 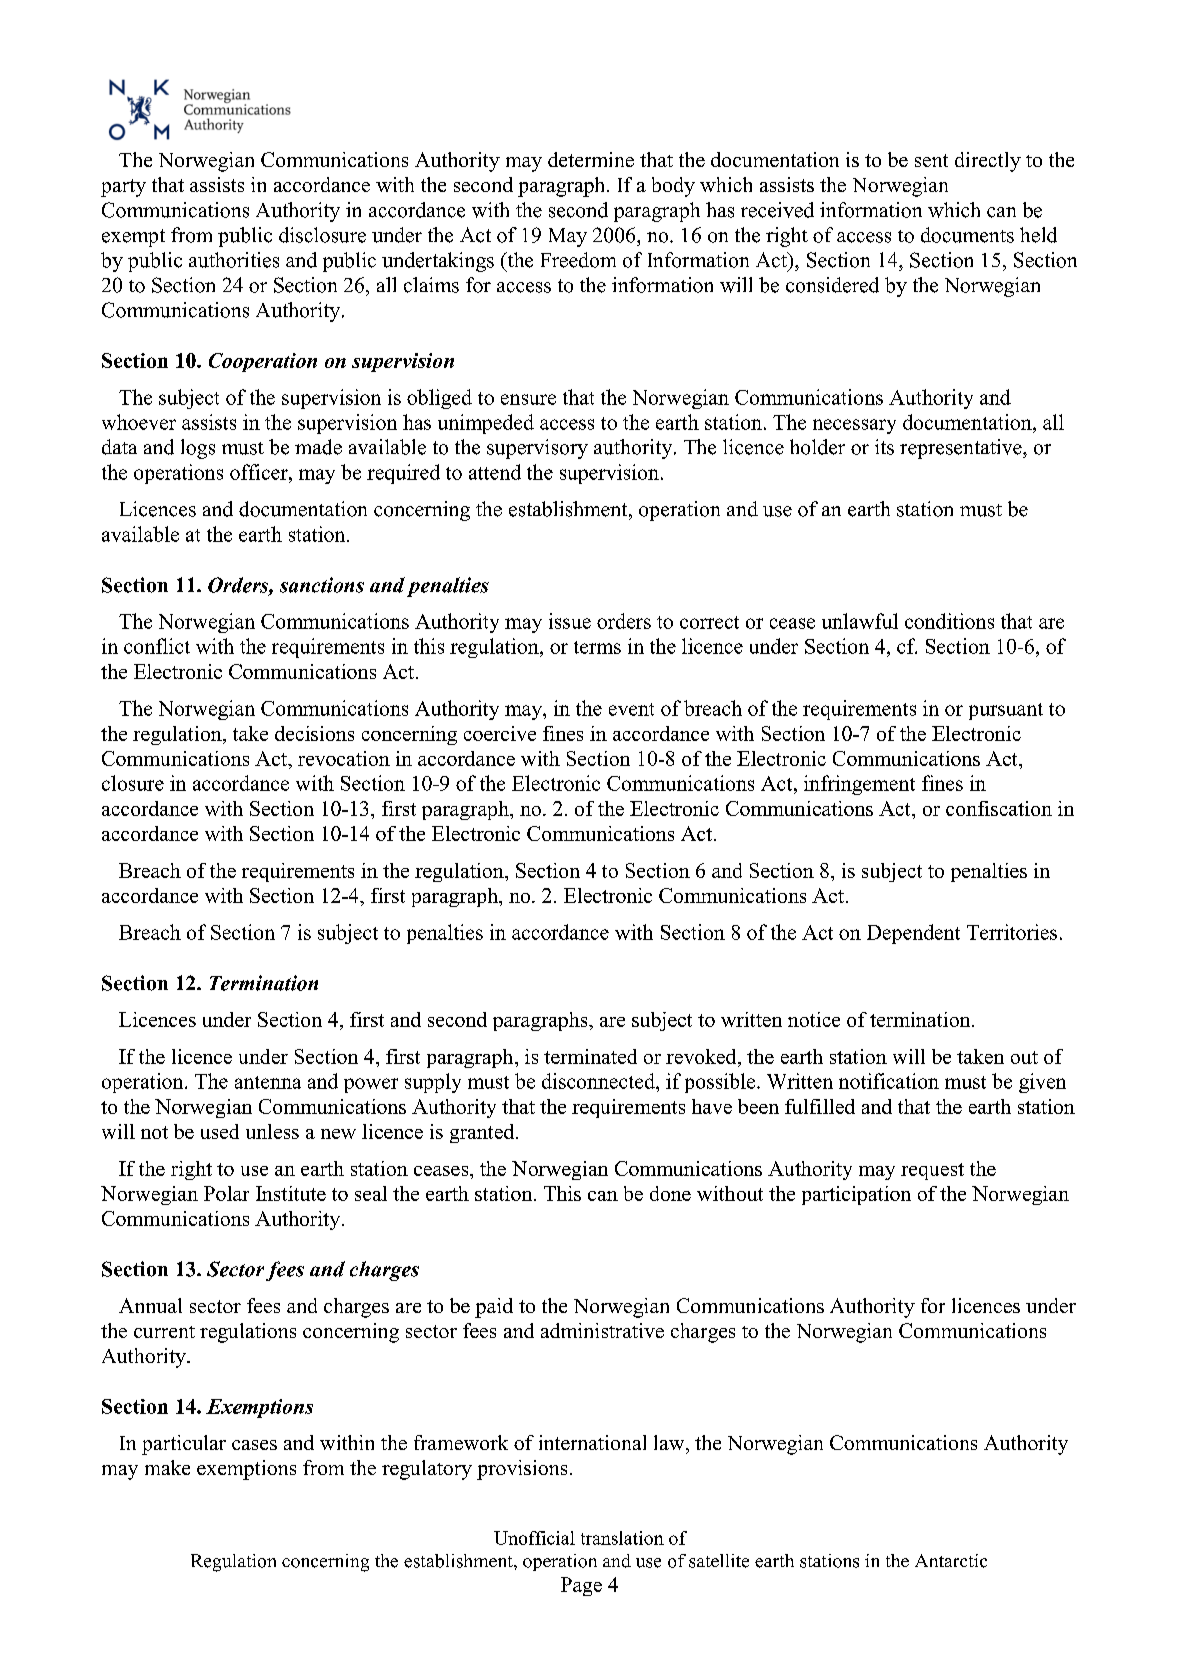 I want to click on issue, so click(x=570, y=621).
